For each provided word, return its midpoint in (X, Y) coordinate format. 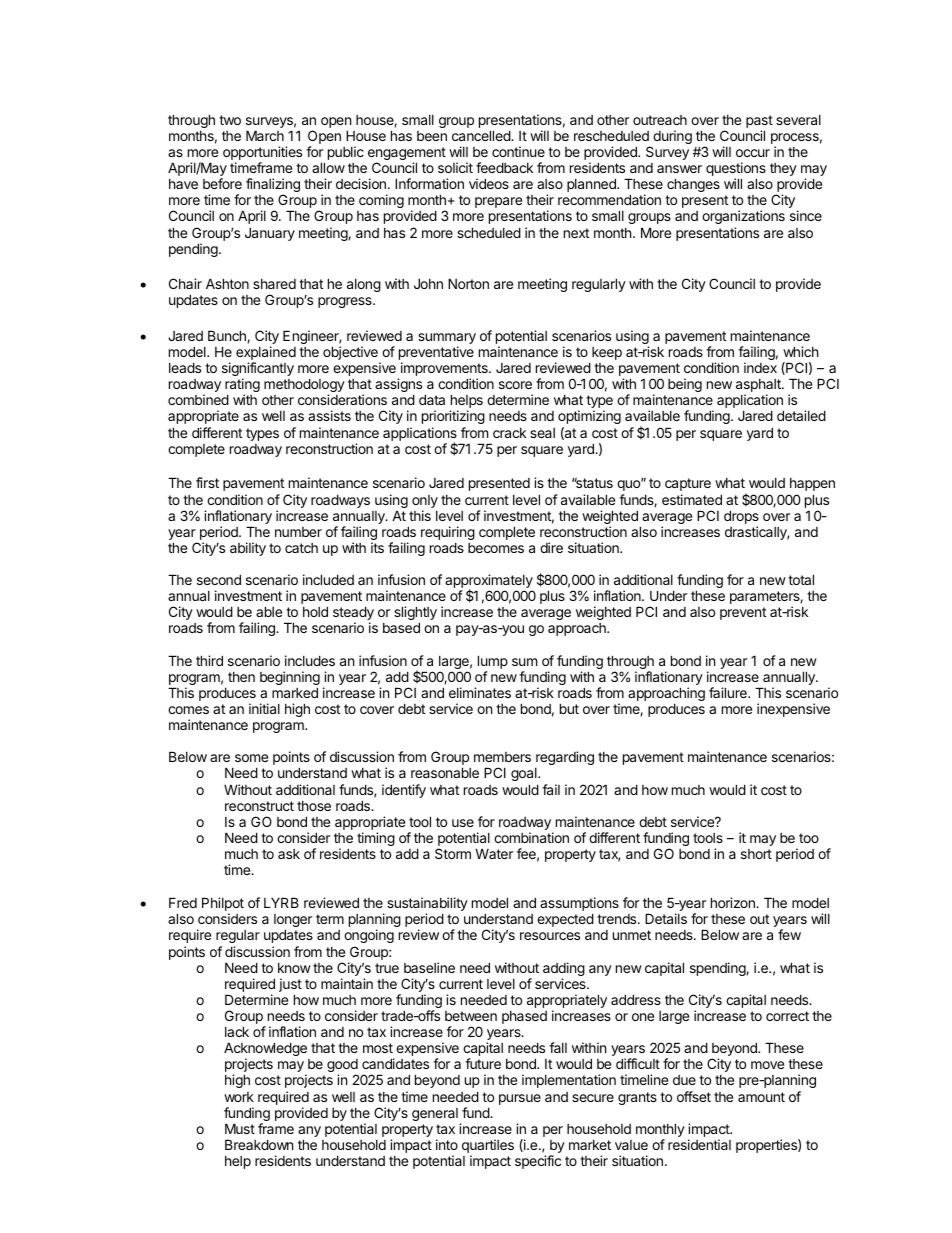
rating (242, 386)
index (760, 367)
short (756, 854)
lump (493, 662)
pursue (520, 1099)
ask (289, 854)
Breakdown (259, 1144)
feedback (504, 167)
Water (494, 853)
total (801, 579)
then (241, 677)
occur (753, 153)
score (515, 385)
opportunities (262, 154)
